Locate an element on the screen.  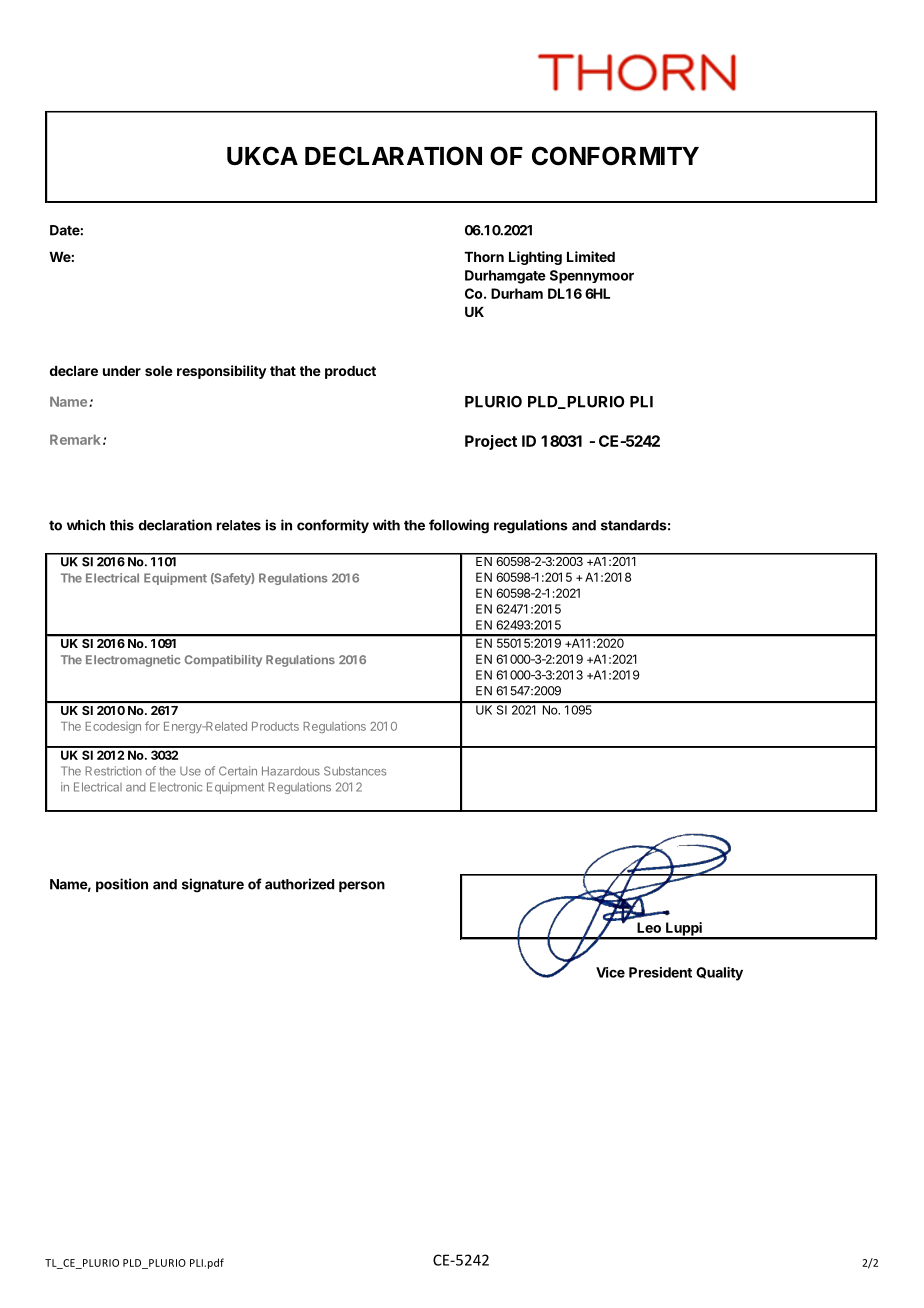
Substances is located at coordinates (355, 771).
